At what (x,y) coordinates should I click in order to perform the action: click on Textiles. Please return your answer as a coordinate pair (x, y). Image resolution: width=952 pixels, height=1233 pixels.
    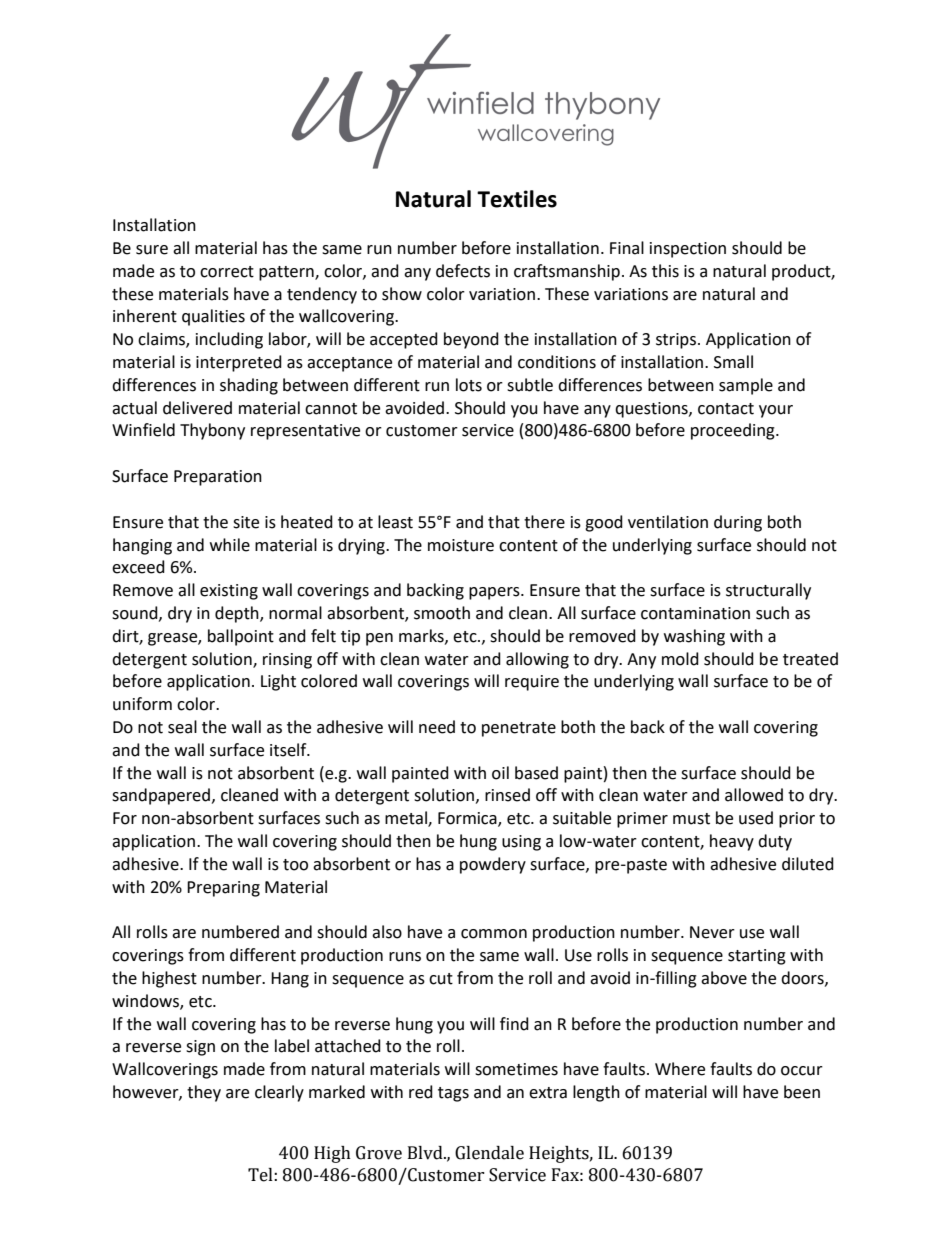
    Looking at the image, I should click on (517, 199).
